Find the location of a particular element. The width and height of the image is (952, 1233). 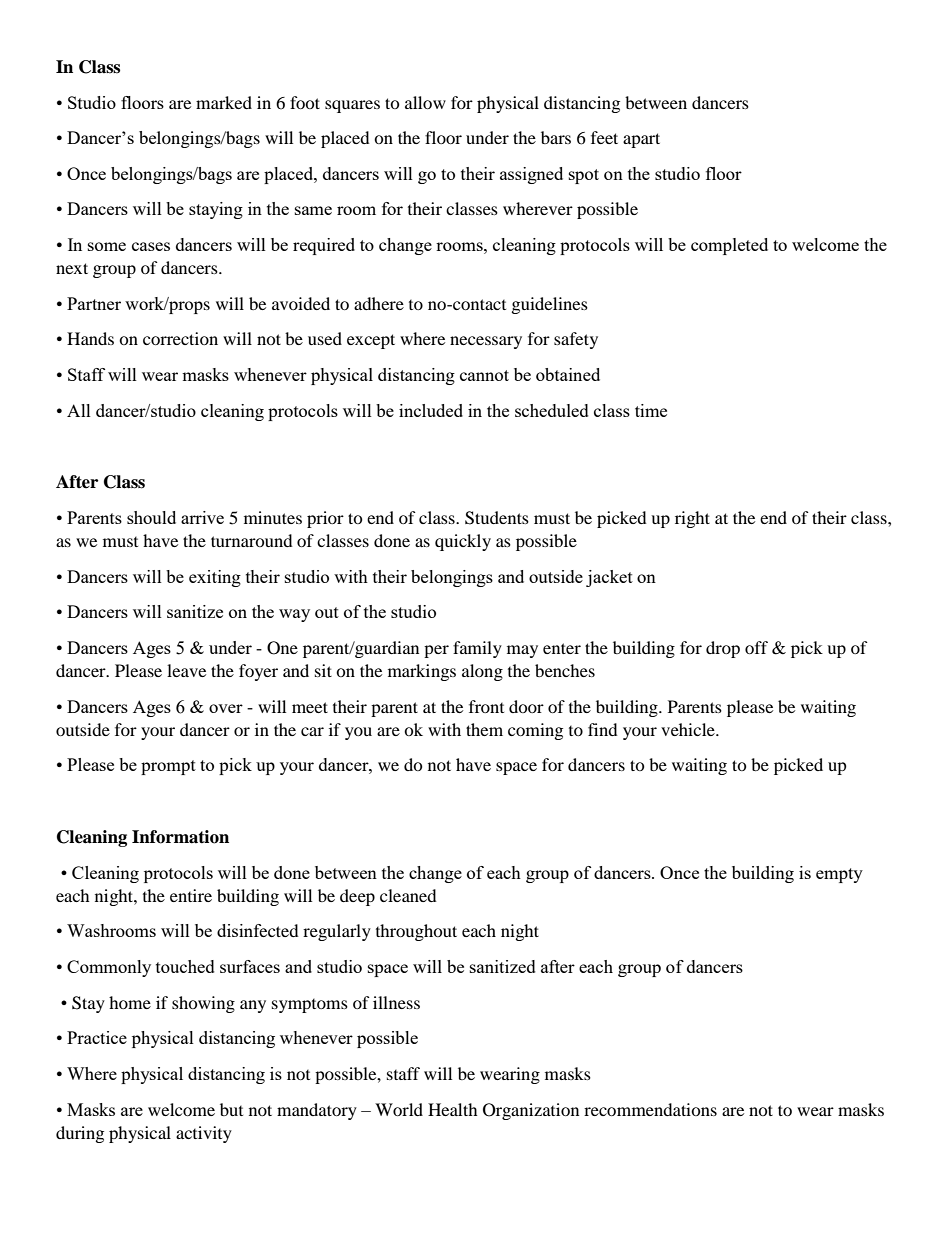

off is located at coordinates (756, 647).
